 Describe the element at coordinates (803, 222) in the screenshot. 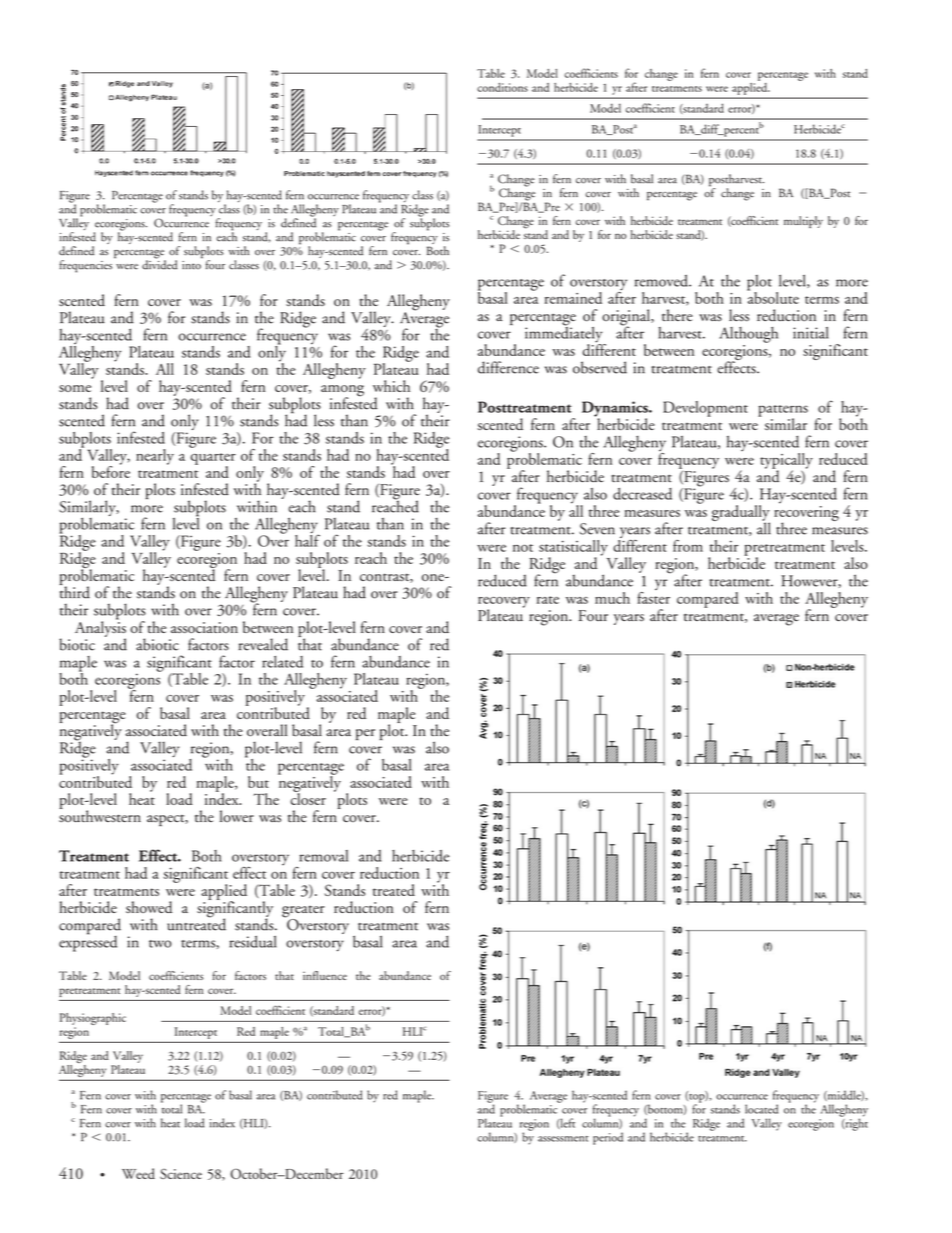

I see `multiply` at that location.
